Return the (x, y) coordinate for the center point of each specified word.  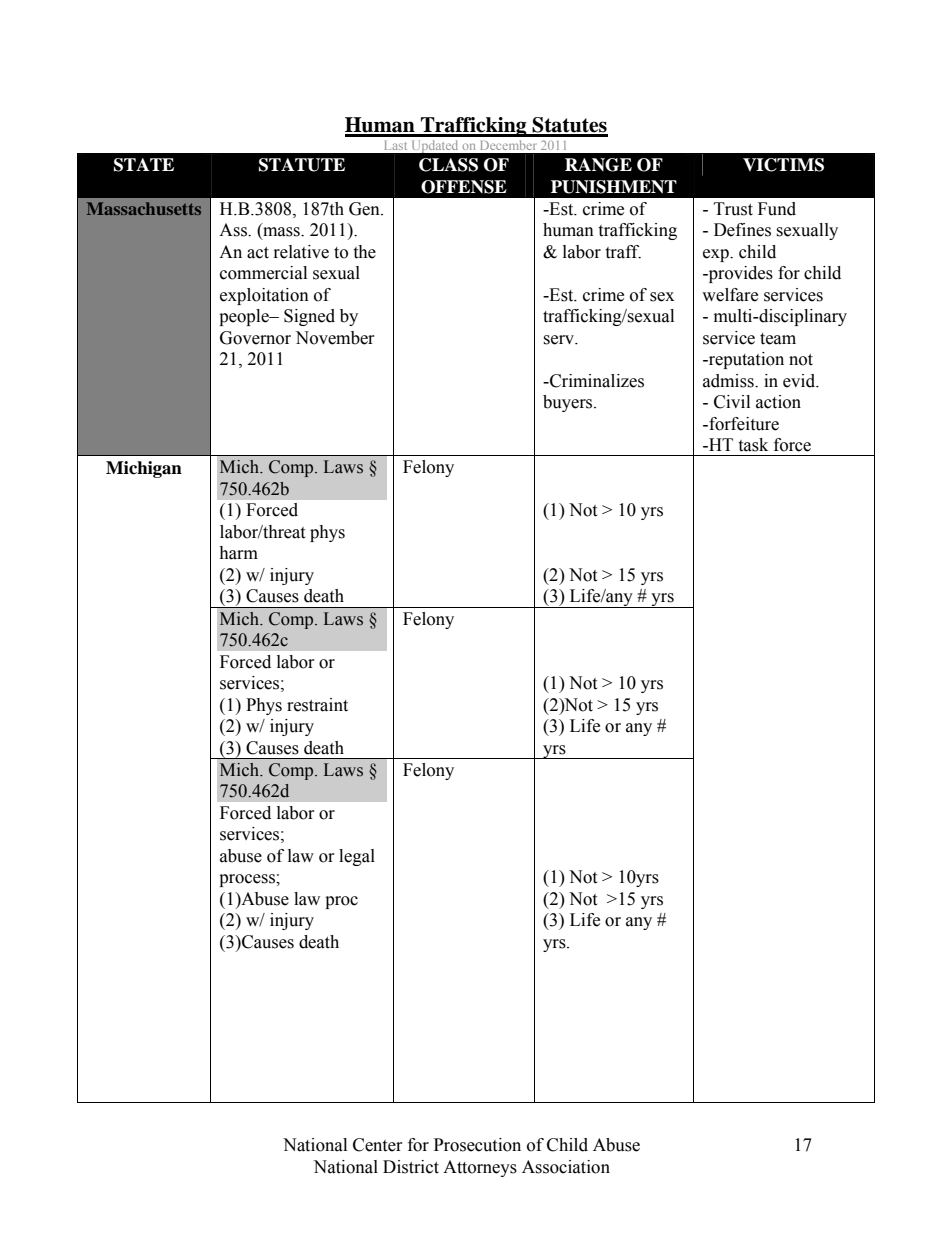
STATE (144, 165)
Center (378, 1145)
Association (566, 1167)
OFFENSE (464, 187)
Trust (733, 209)
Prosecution (477, 1145)
